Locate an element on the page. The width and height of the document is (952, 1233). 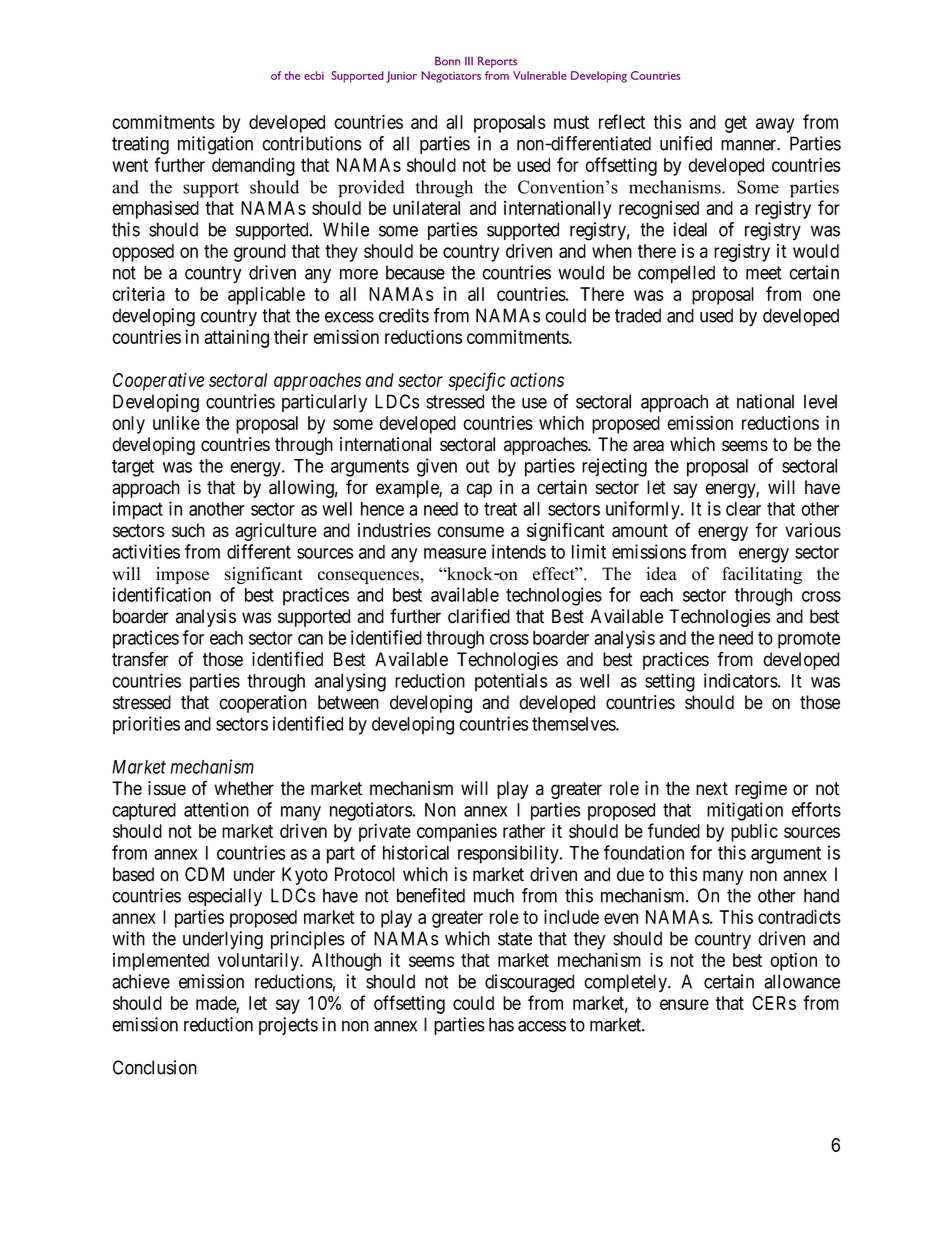
meet is located at coordinates (764, 273).
